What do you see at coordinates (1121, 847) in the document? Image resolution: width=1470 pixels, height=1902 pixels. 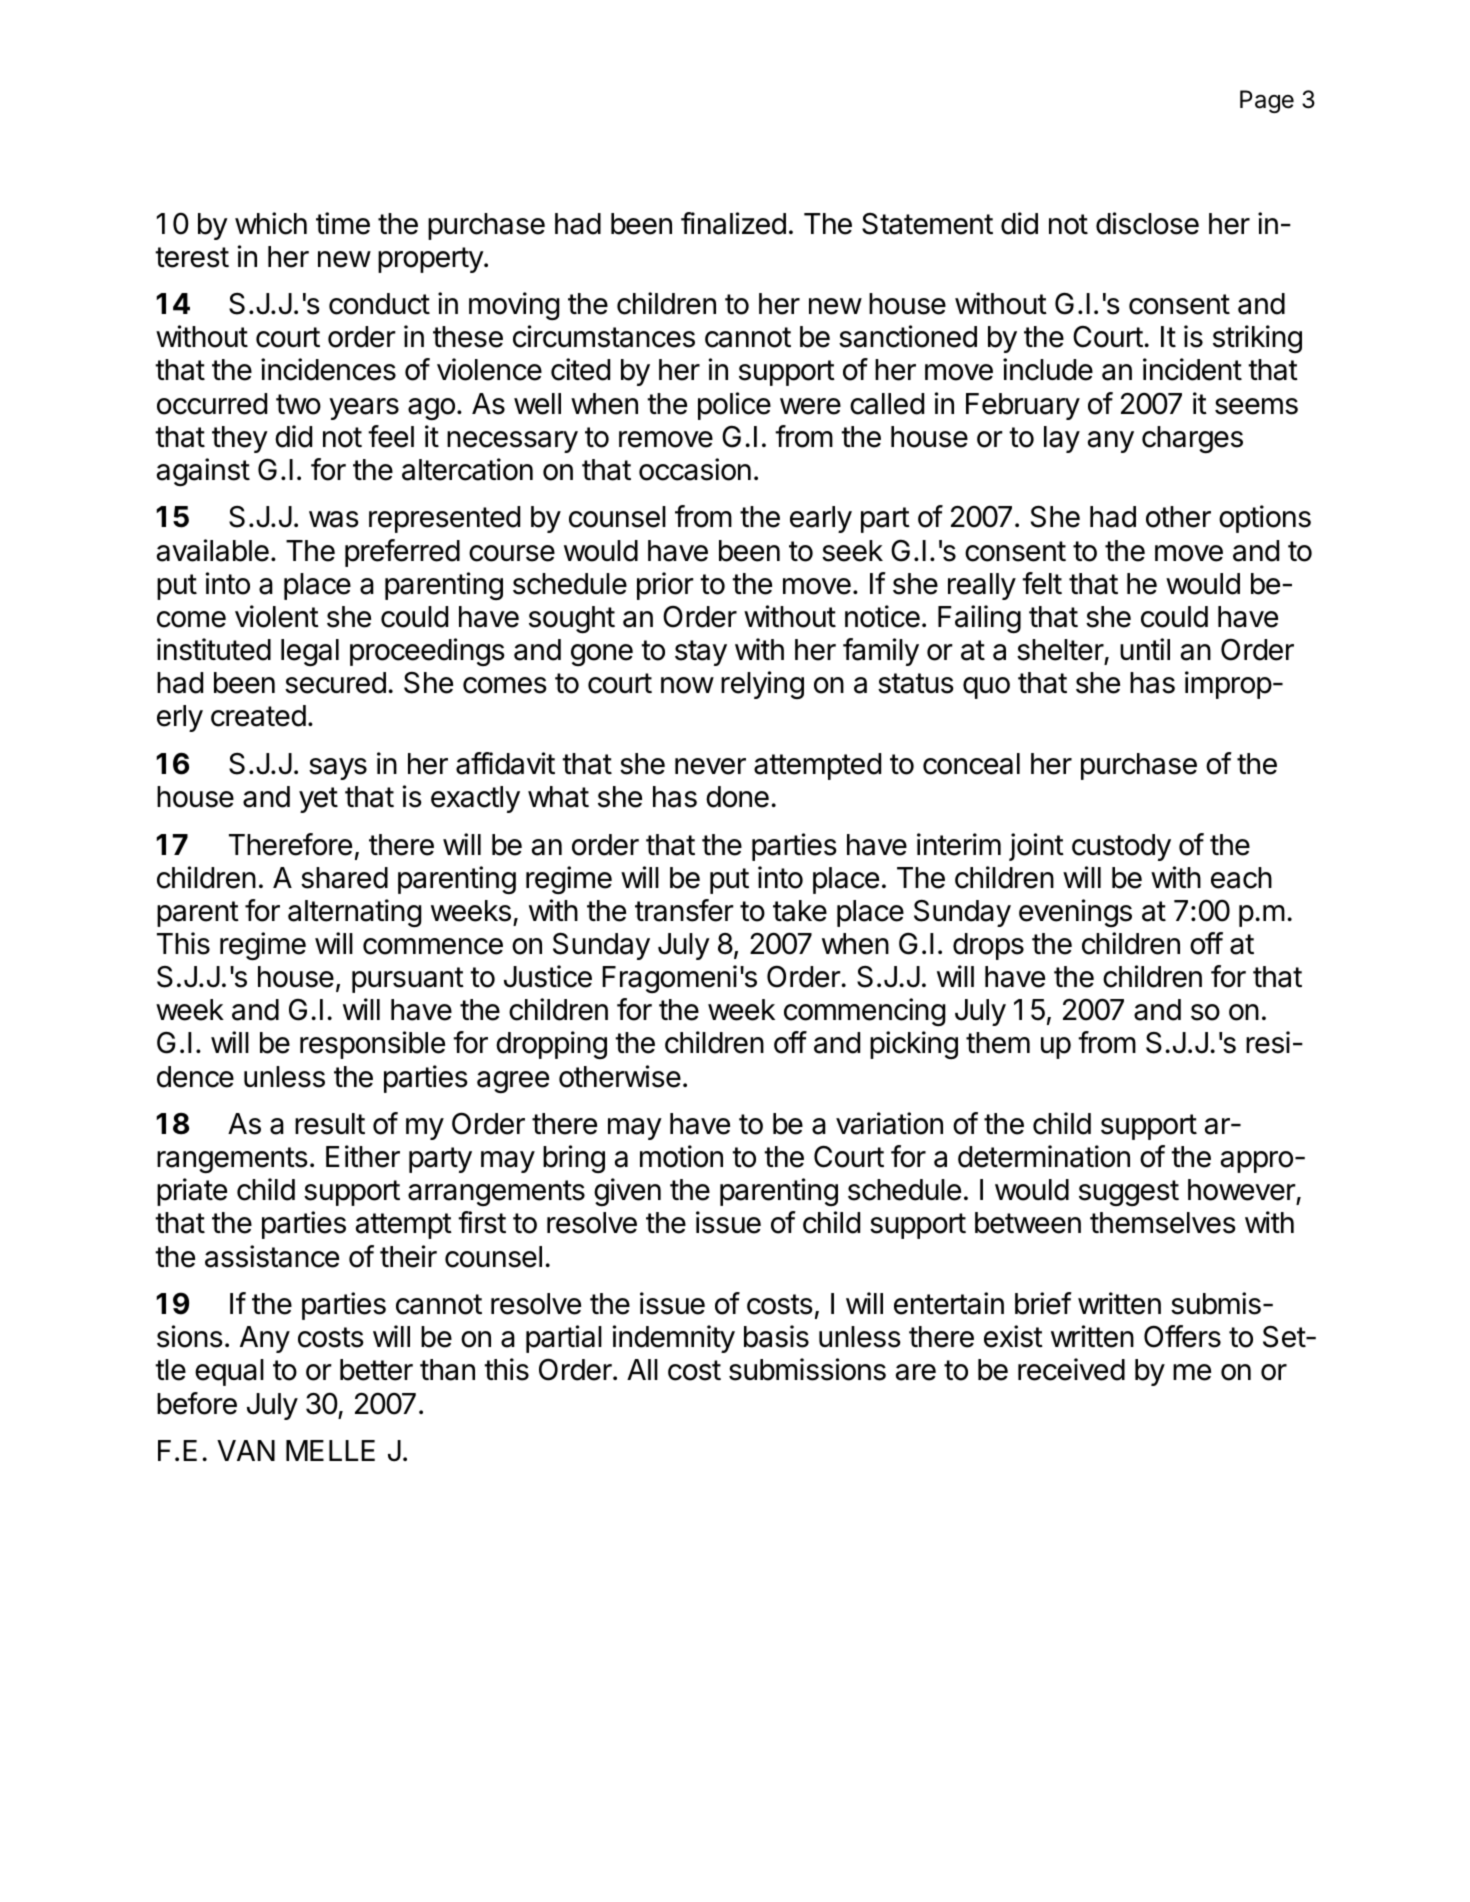 I see `custody` at bounding box center [1121, 847].
